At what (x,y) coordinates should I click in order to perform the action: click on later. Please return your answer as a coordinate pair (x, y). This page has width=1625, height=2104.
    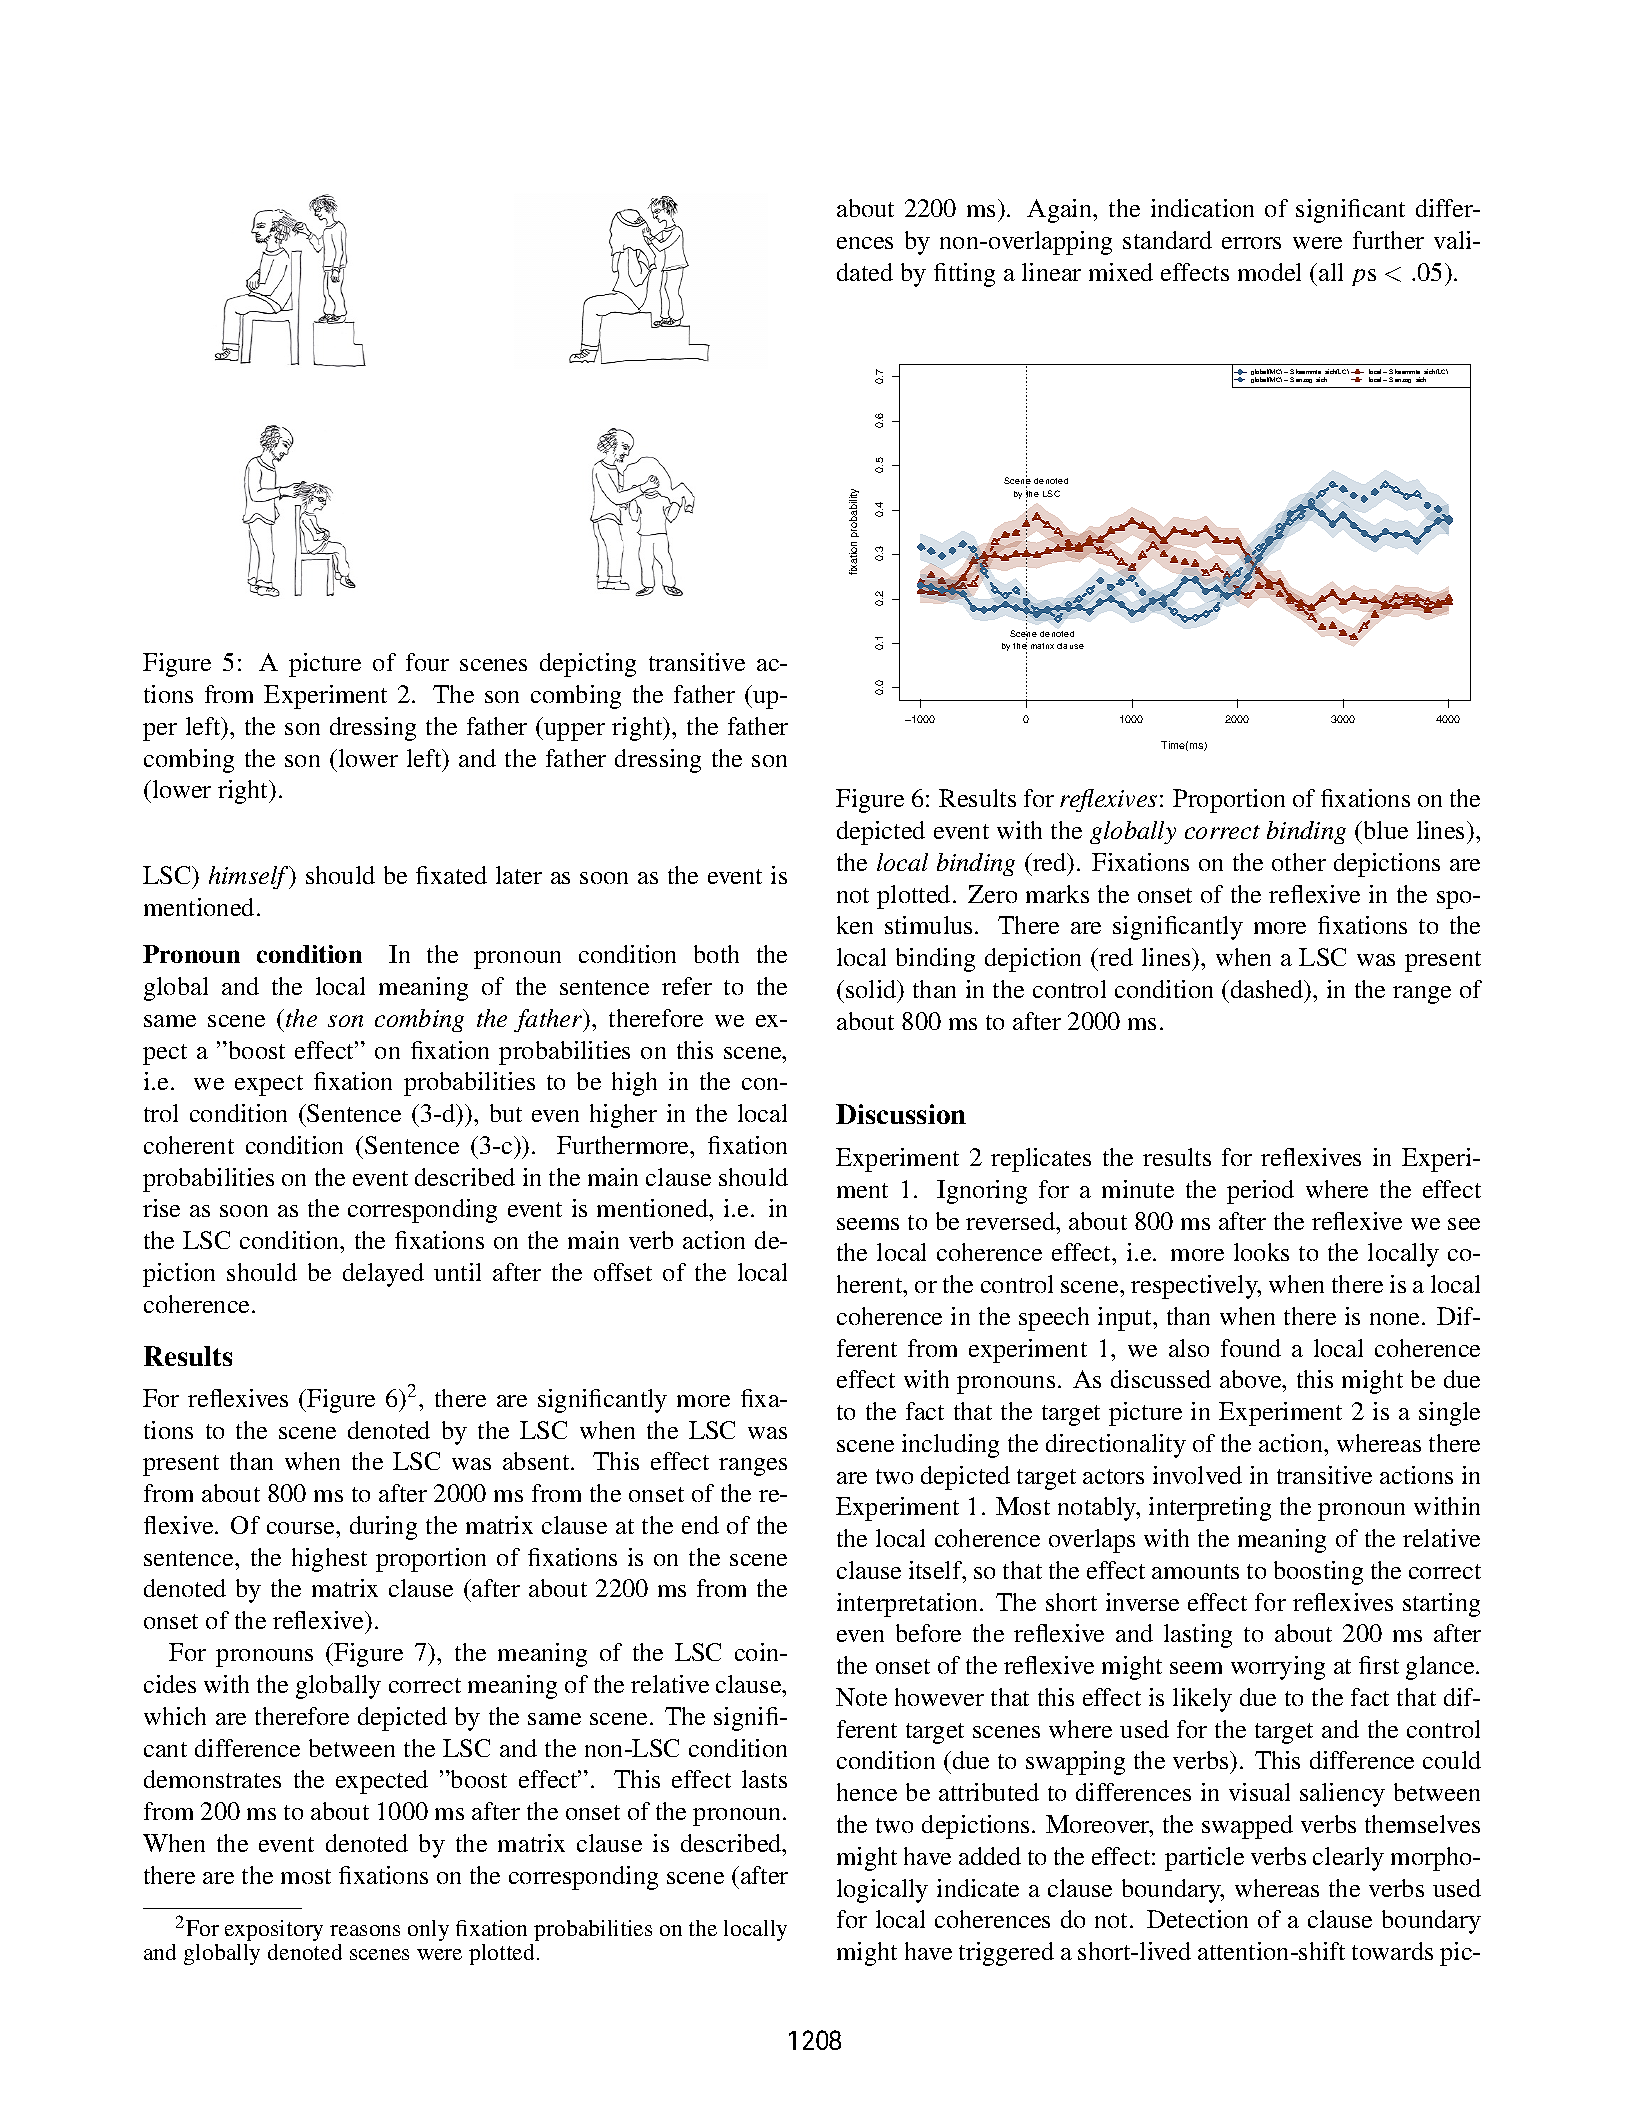
    Looking at the image, I should click on (519, 875).
